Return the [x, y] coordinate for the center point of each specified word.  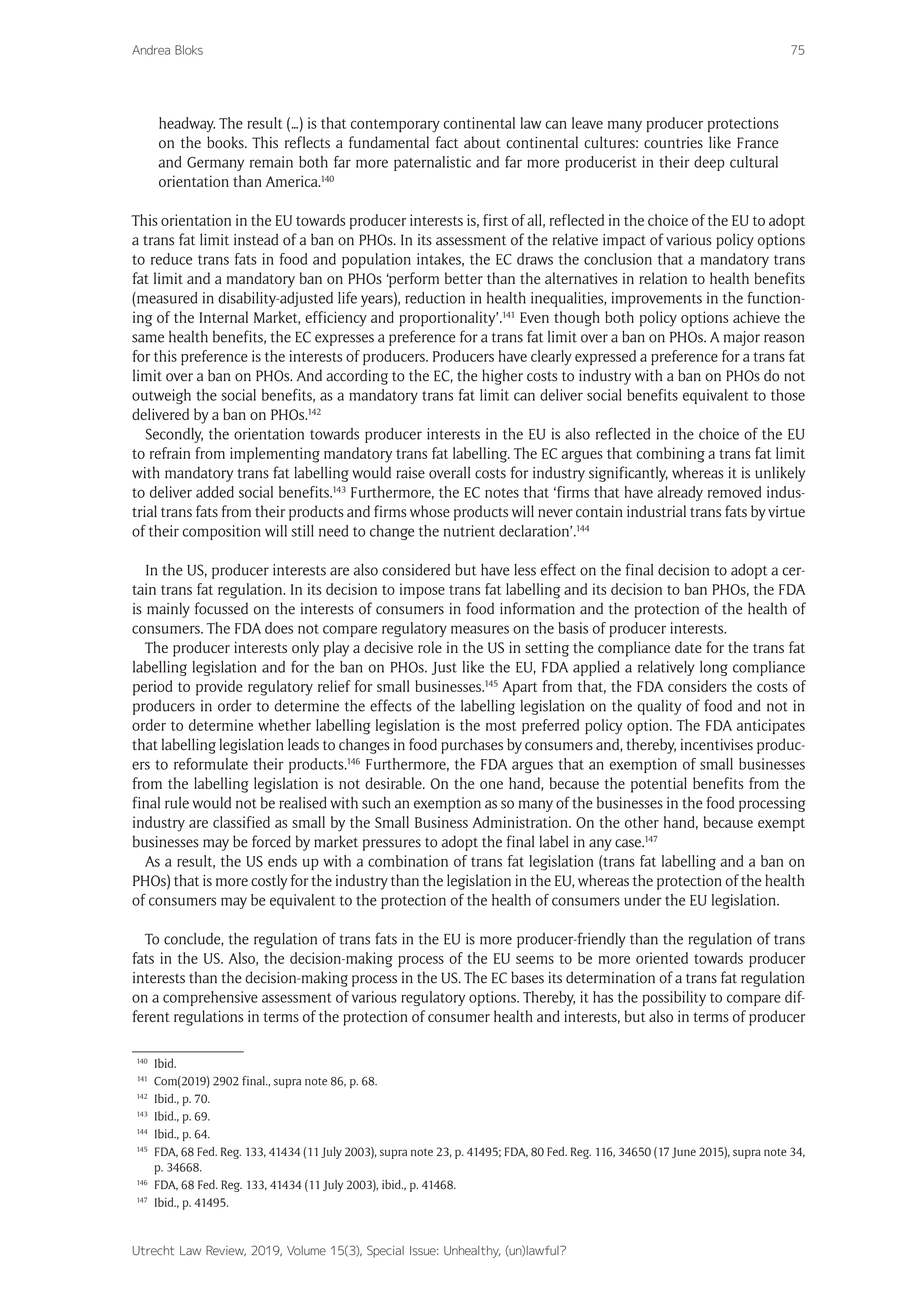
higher [502, 377]
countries [673, 143]
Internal [224, 317]
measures [480, 629]
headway [187, 124]
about [482, 142]
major [742, 338]
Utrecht [153, 1251]
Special [385, 1251]
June [684, 1152]
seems [535, 960]
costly [269, 882]
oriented [662, 958]
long [714, 668]
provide [219, 688]
